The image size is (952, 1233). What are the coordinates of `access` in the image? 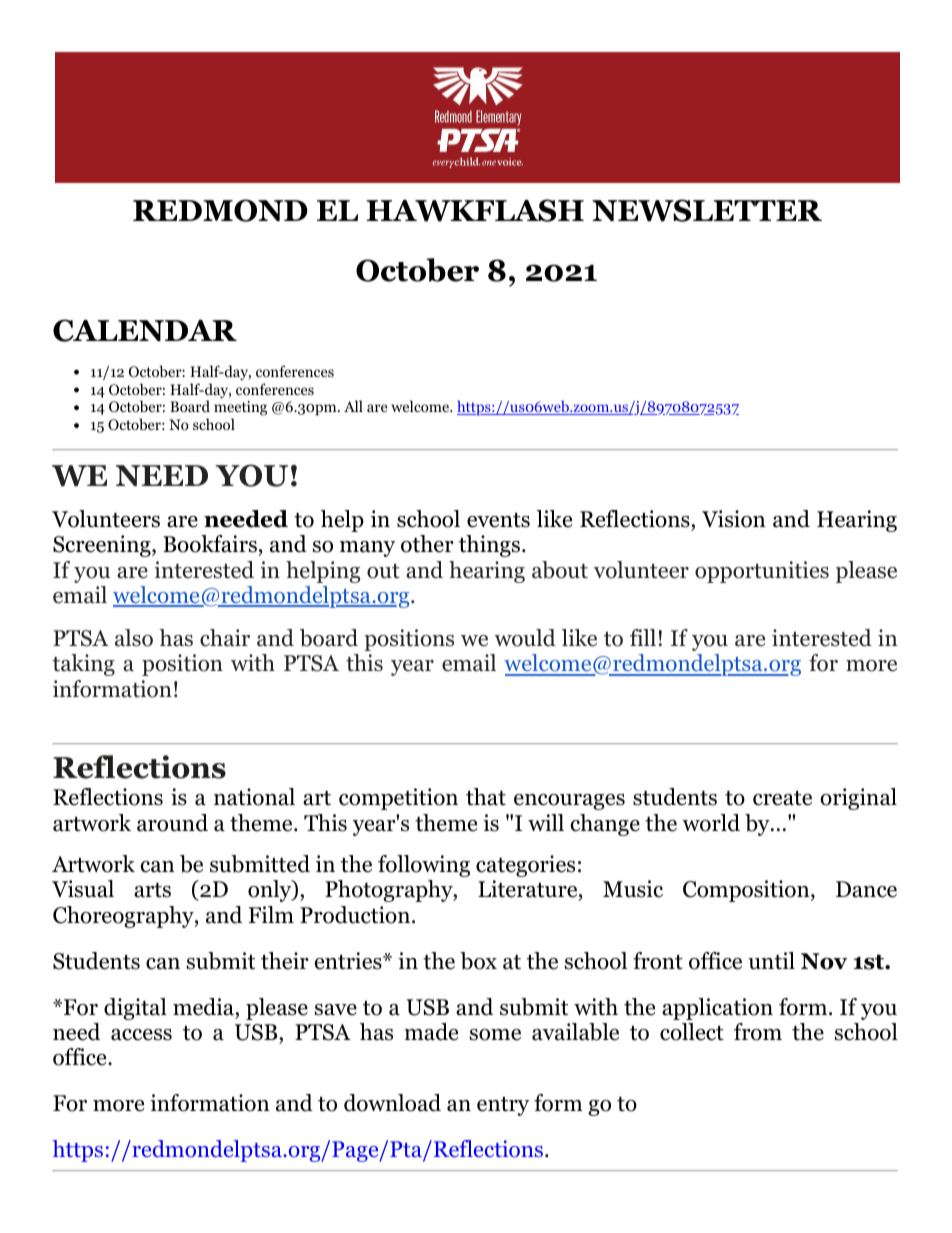 It's located at (141, 1035).
